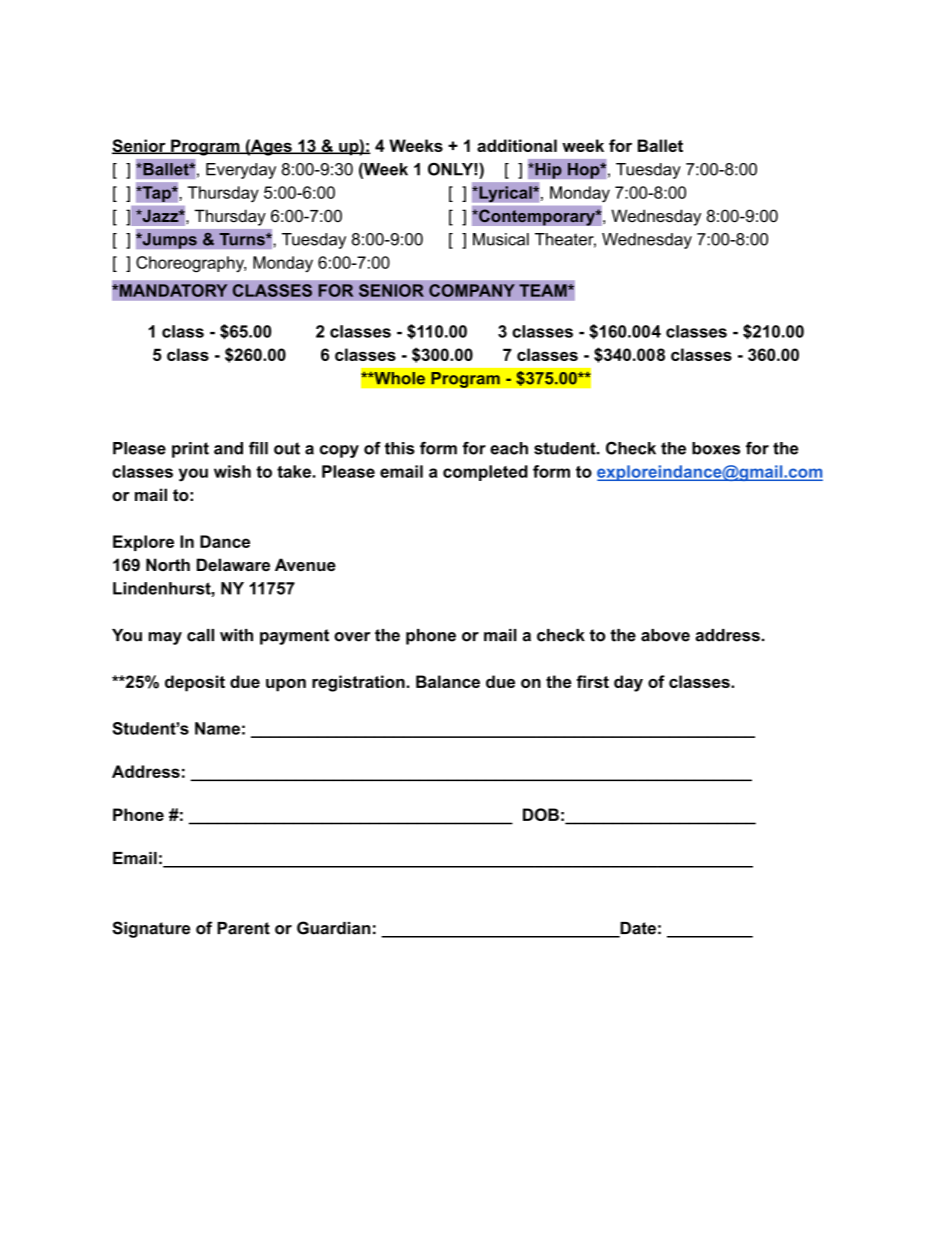 This screenshot has height=1233, width=952. I want to click on Balance, so click(448, 681).
